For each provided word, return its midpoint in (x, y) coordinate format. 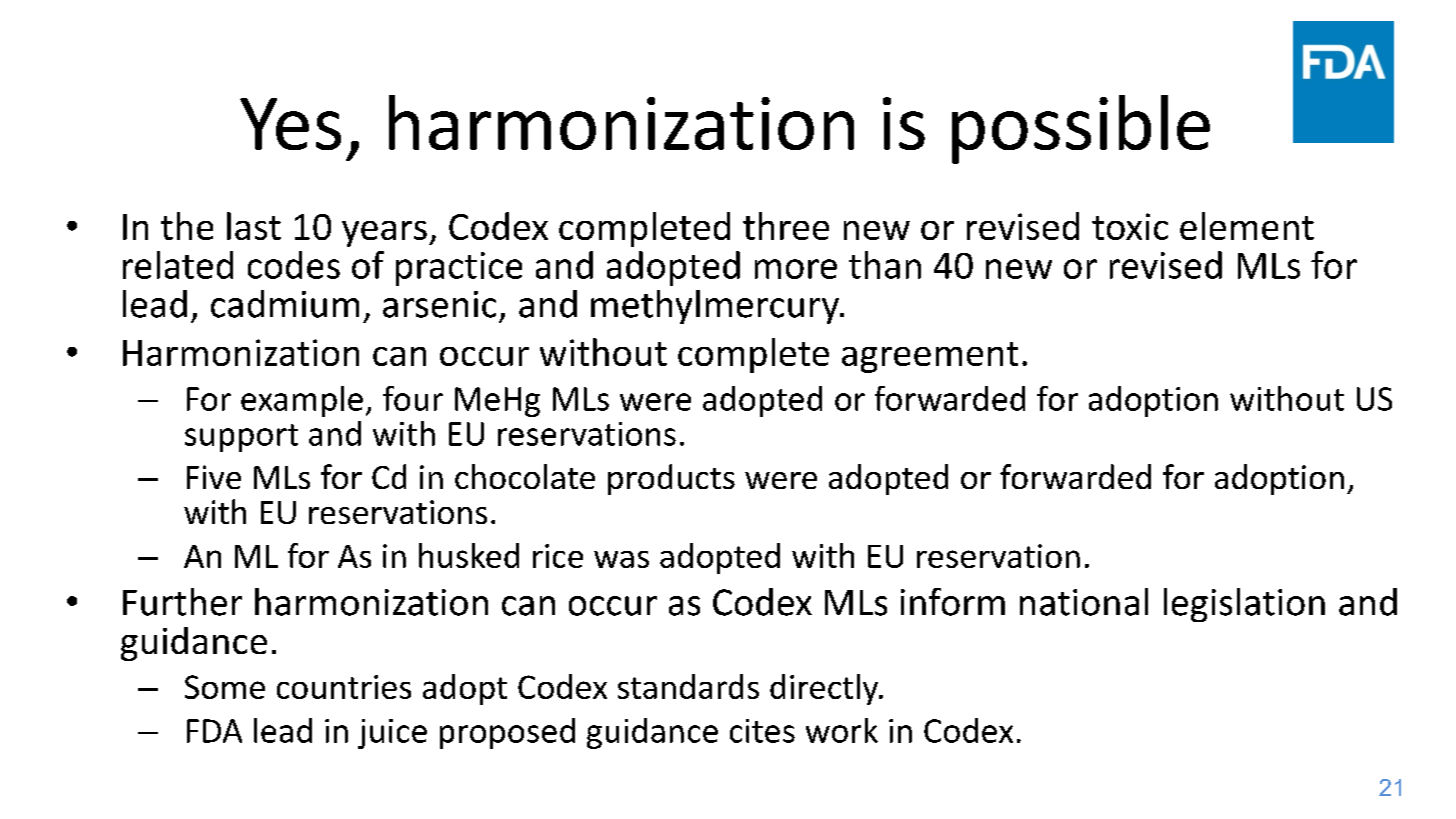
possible (1081, 129)
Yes (290, 124)
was (621, 559)
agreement (930, 357)
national (1084, 602)
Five (214, 477)
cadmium (285, 304)
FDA (214, 731)
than (885, 265)
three (786, 226)
